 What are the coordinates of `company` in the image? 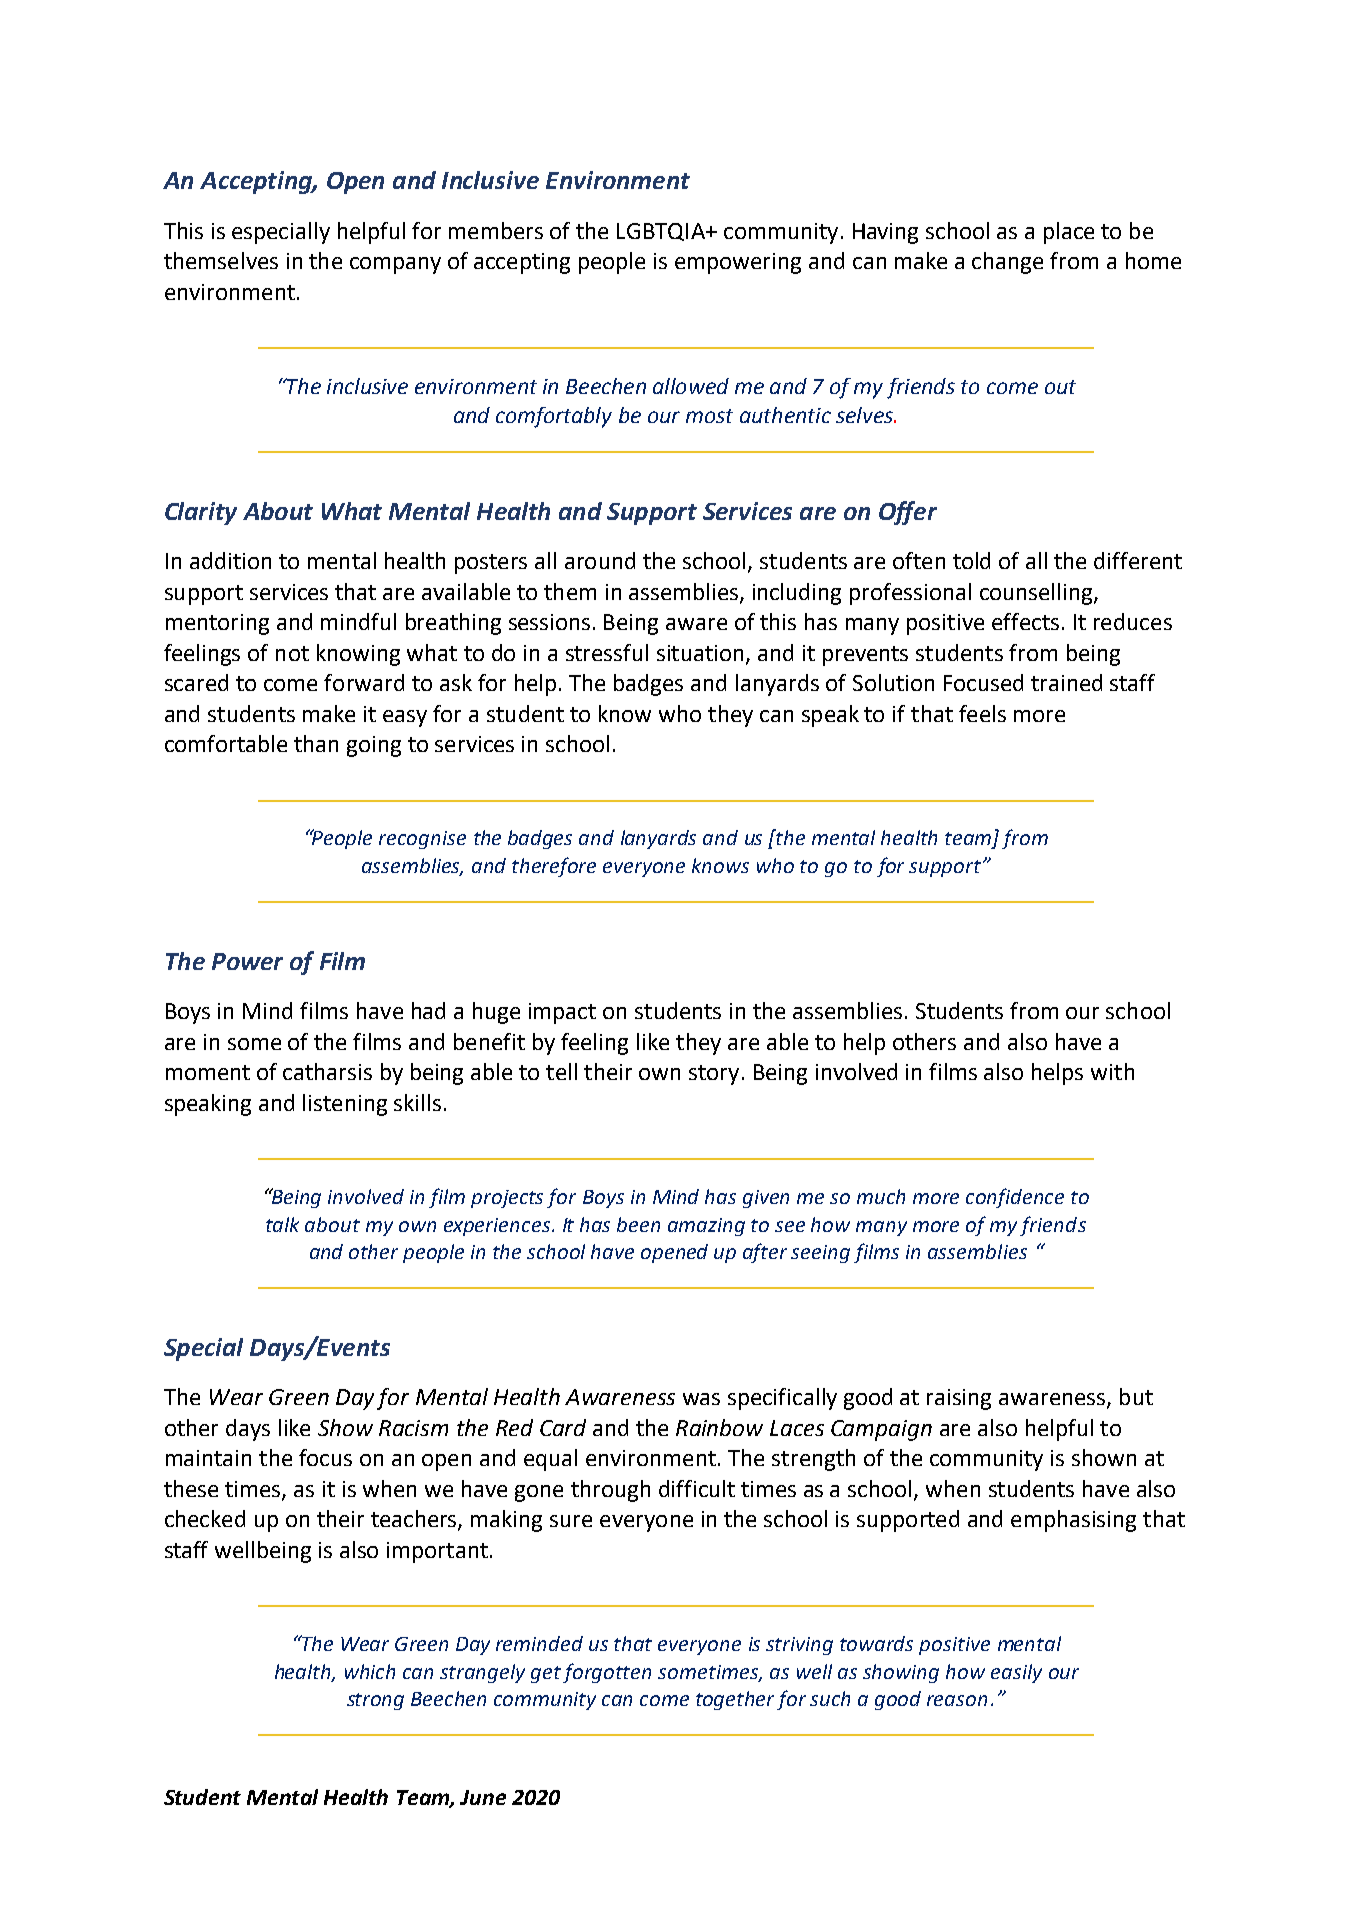 It's located at (395, 265).
